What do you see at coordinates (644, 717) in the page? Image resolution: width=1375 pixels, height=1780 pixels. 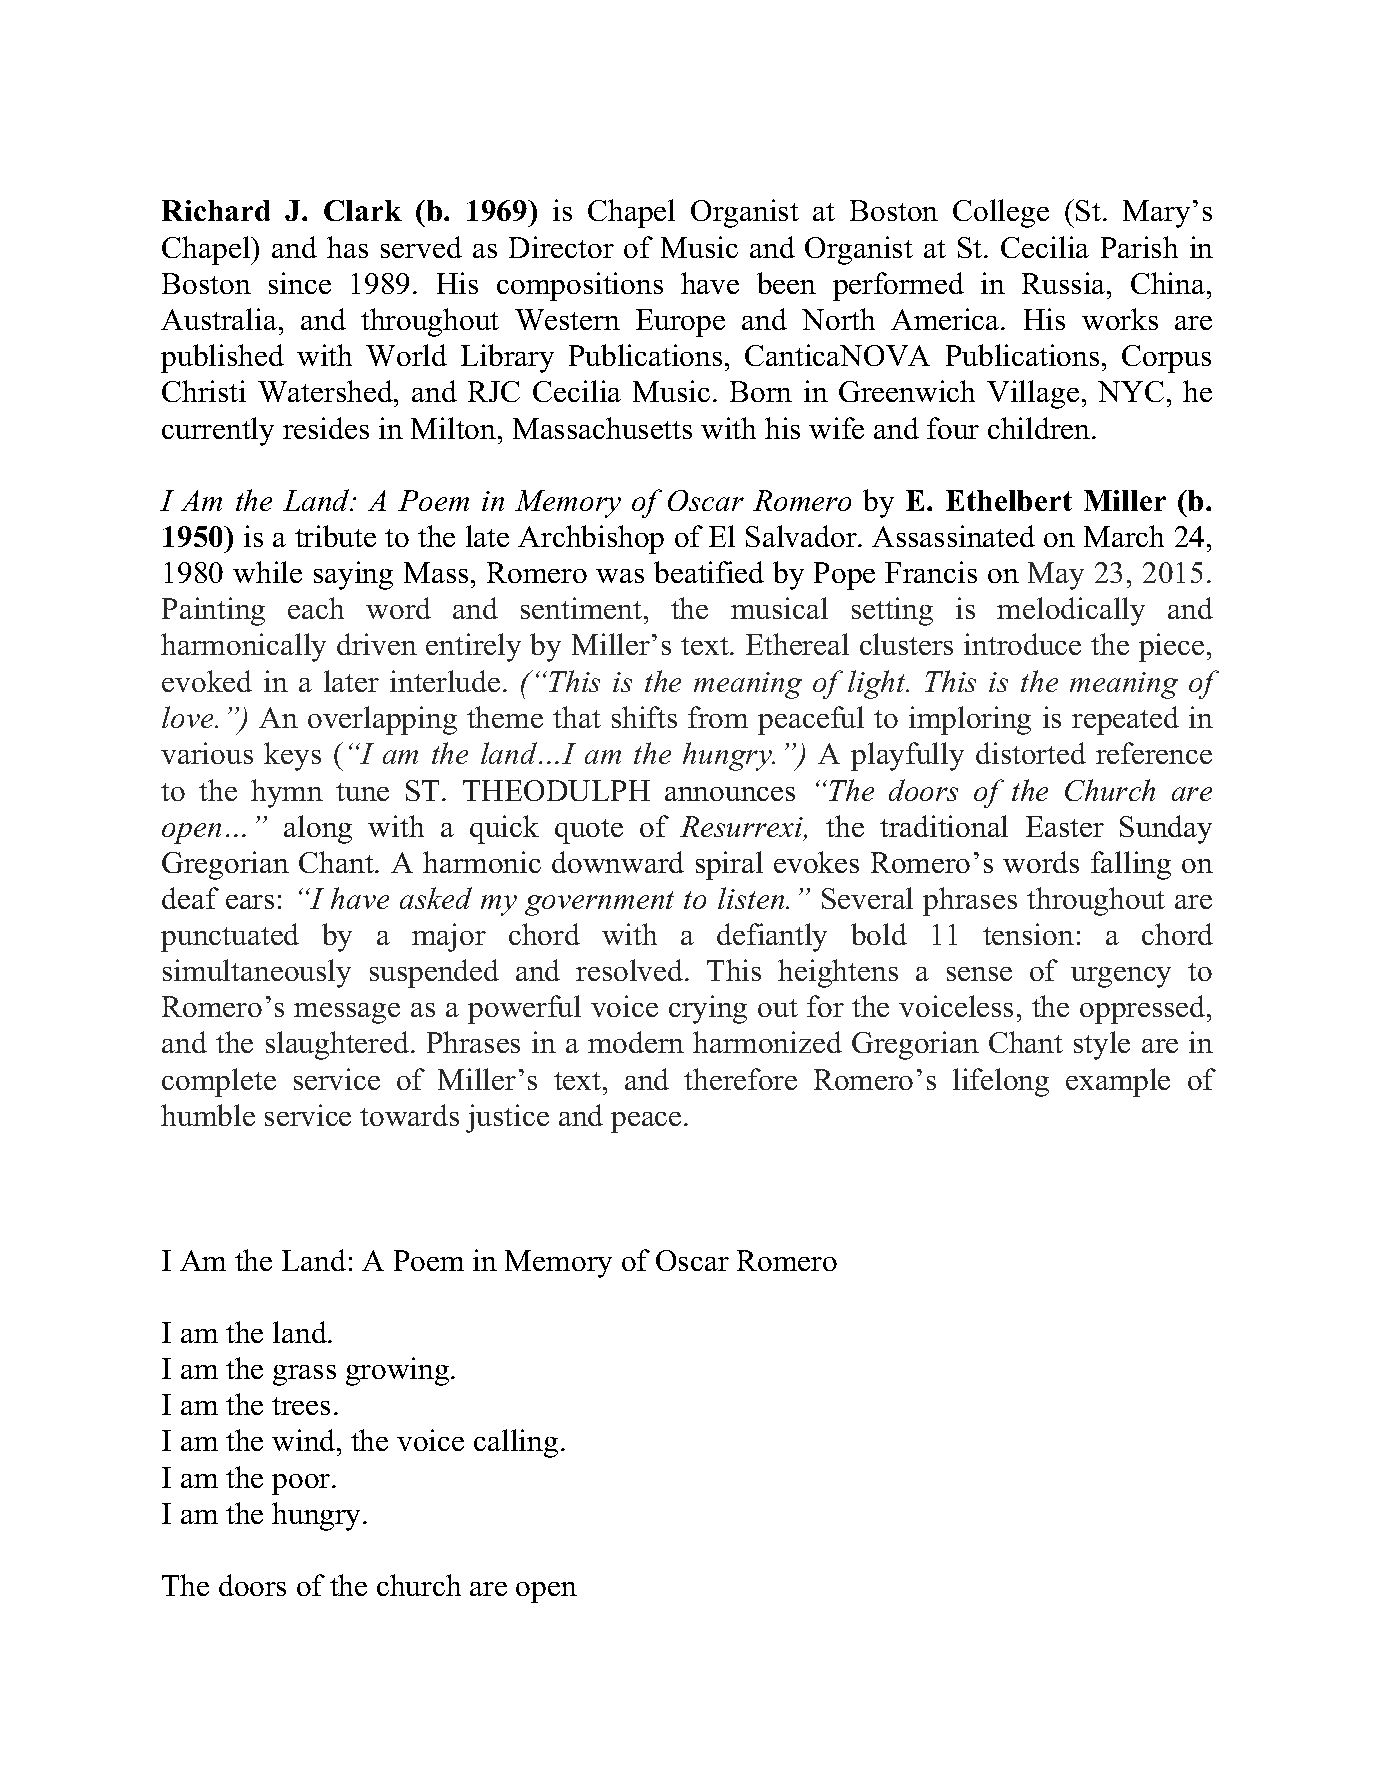 I see `shifts` at bounding box center [644, 717].
